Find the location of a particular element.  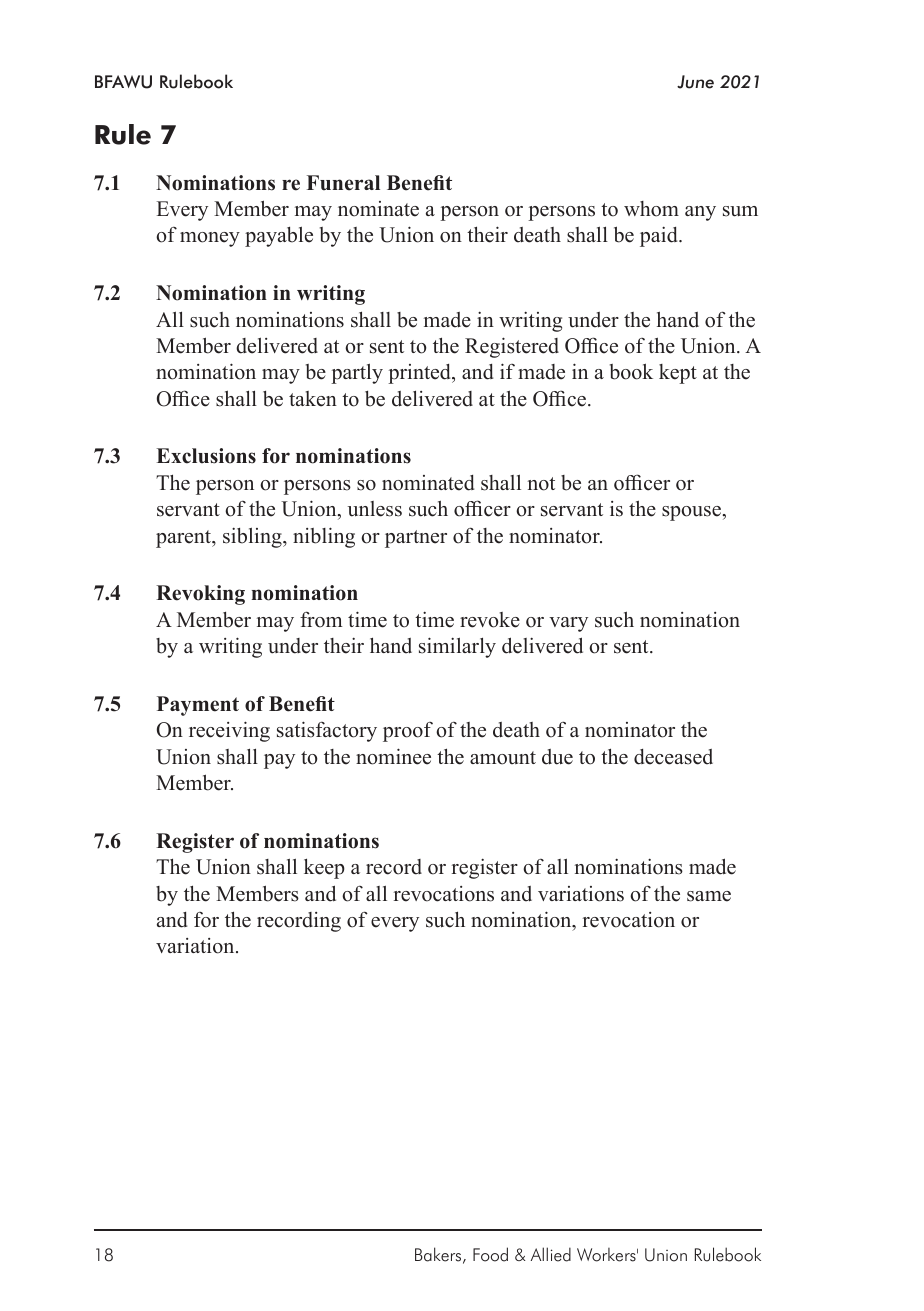

taken is located at coordinates (313, 399).
